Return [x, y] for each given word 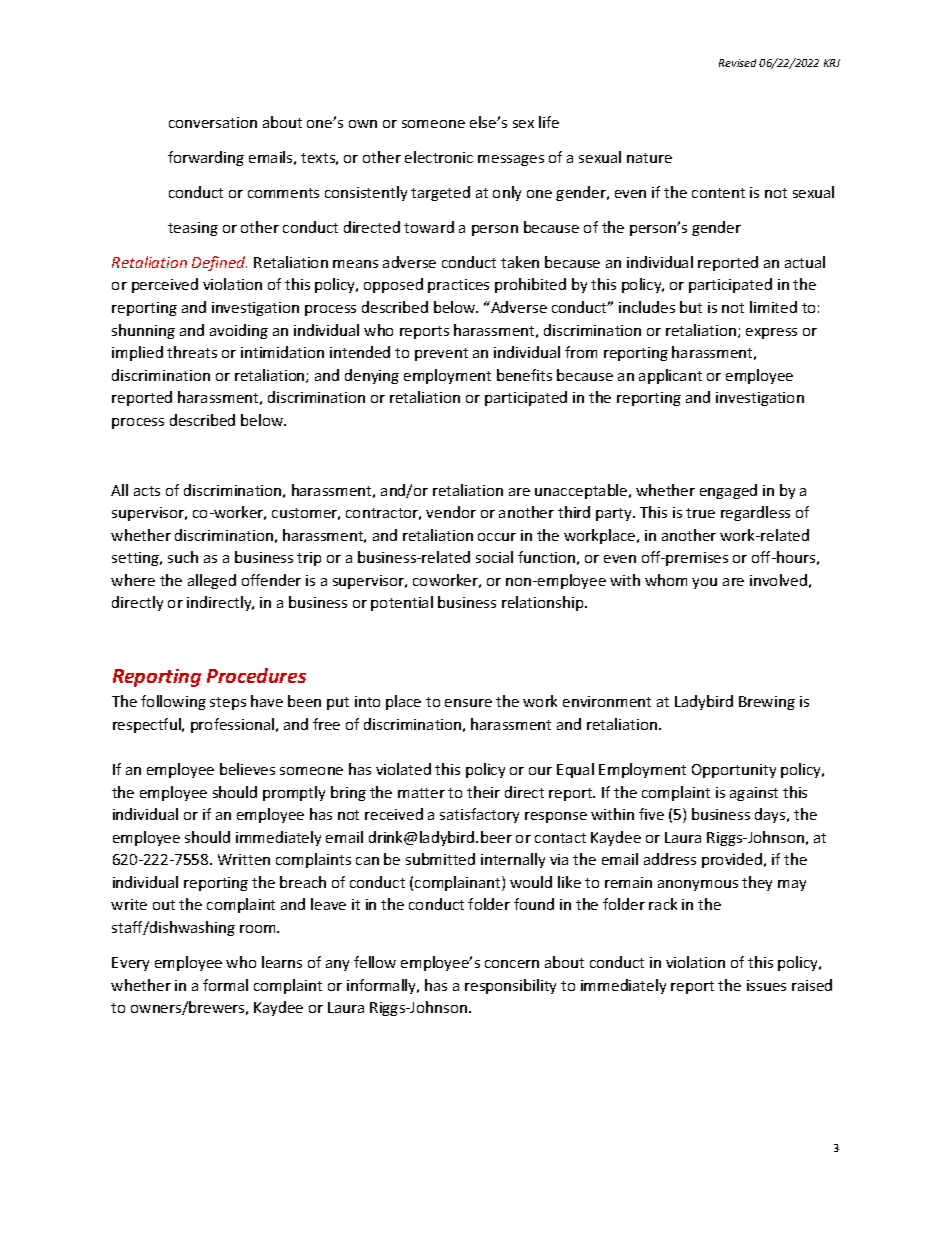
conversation [213, 122]
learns [282, 962]
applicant [670, 376]
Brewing [767, 703]
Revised [737, 63]
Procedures [256, 675]
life [549, 122]
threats [192, 352]
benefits [524, 375]
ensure [468, 703]
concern [512, 964]
